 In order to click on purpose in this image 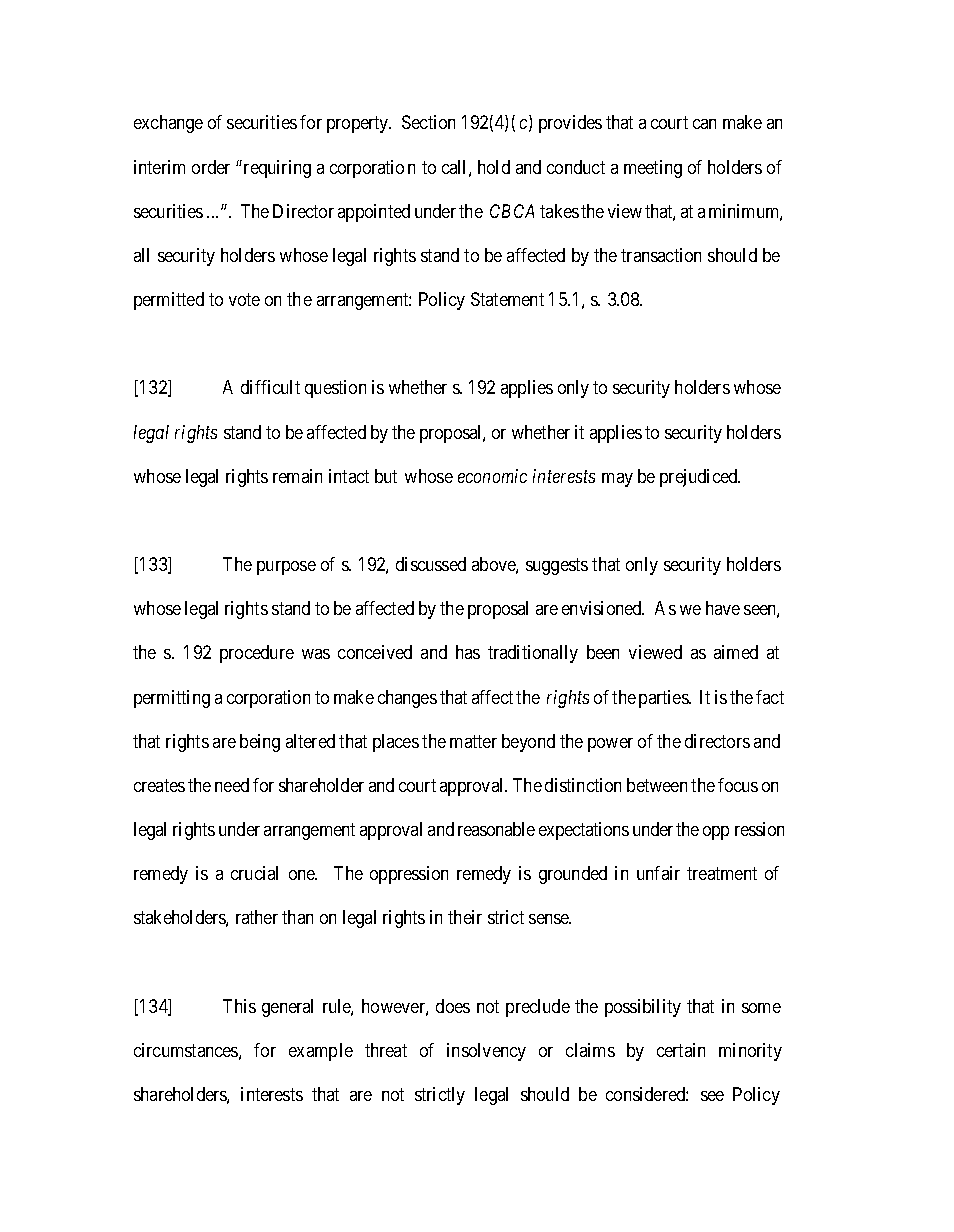, I will do `click(286, 568)`.
